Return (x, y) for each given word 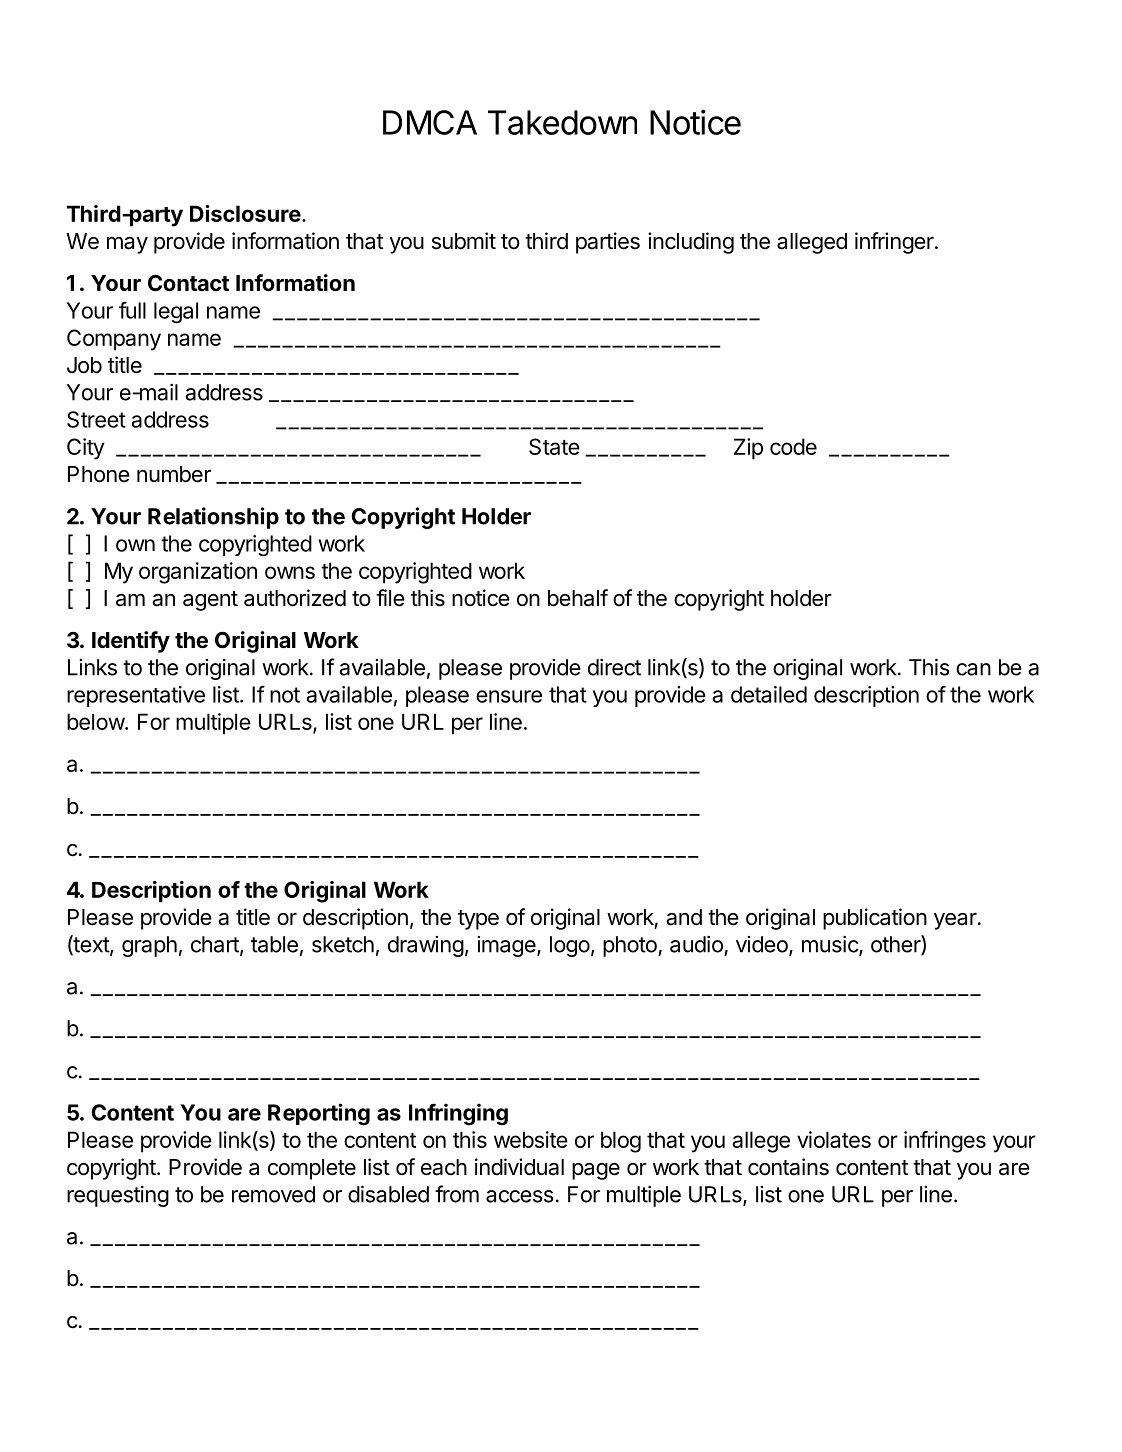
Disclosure (245, 213)
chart (216, 945)
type (478, 920)
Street (96, 419)
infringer (895, 243)
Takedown (562, 122)
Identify (131, 642)
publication (875, 919)
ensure (509, 696)
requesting (118, 1196)
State (554, 446)
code (793, 446)
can (973, 669)
